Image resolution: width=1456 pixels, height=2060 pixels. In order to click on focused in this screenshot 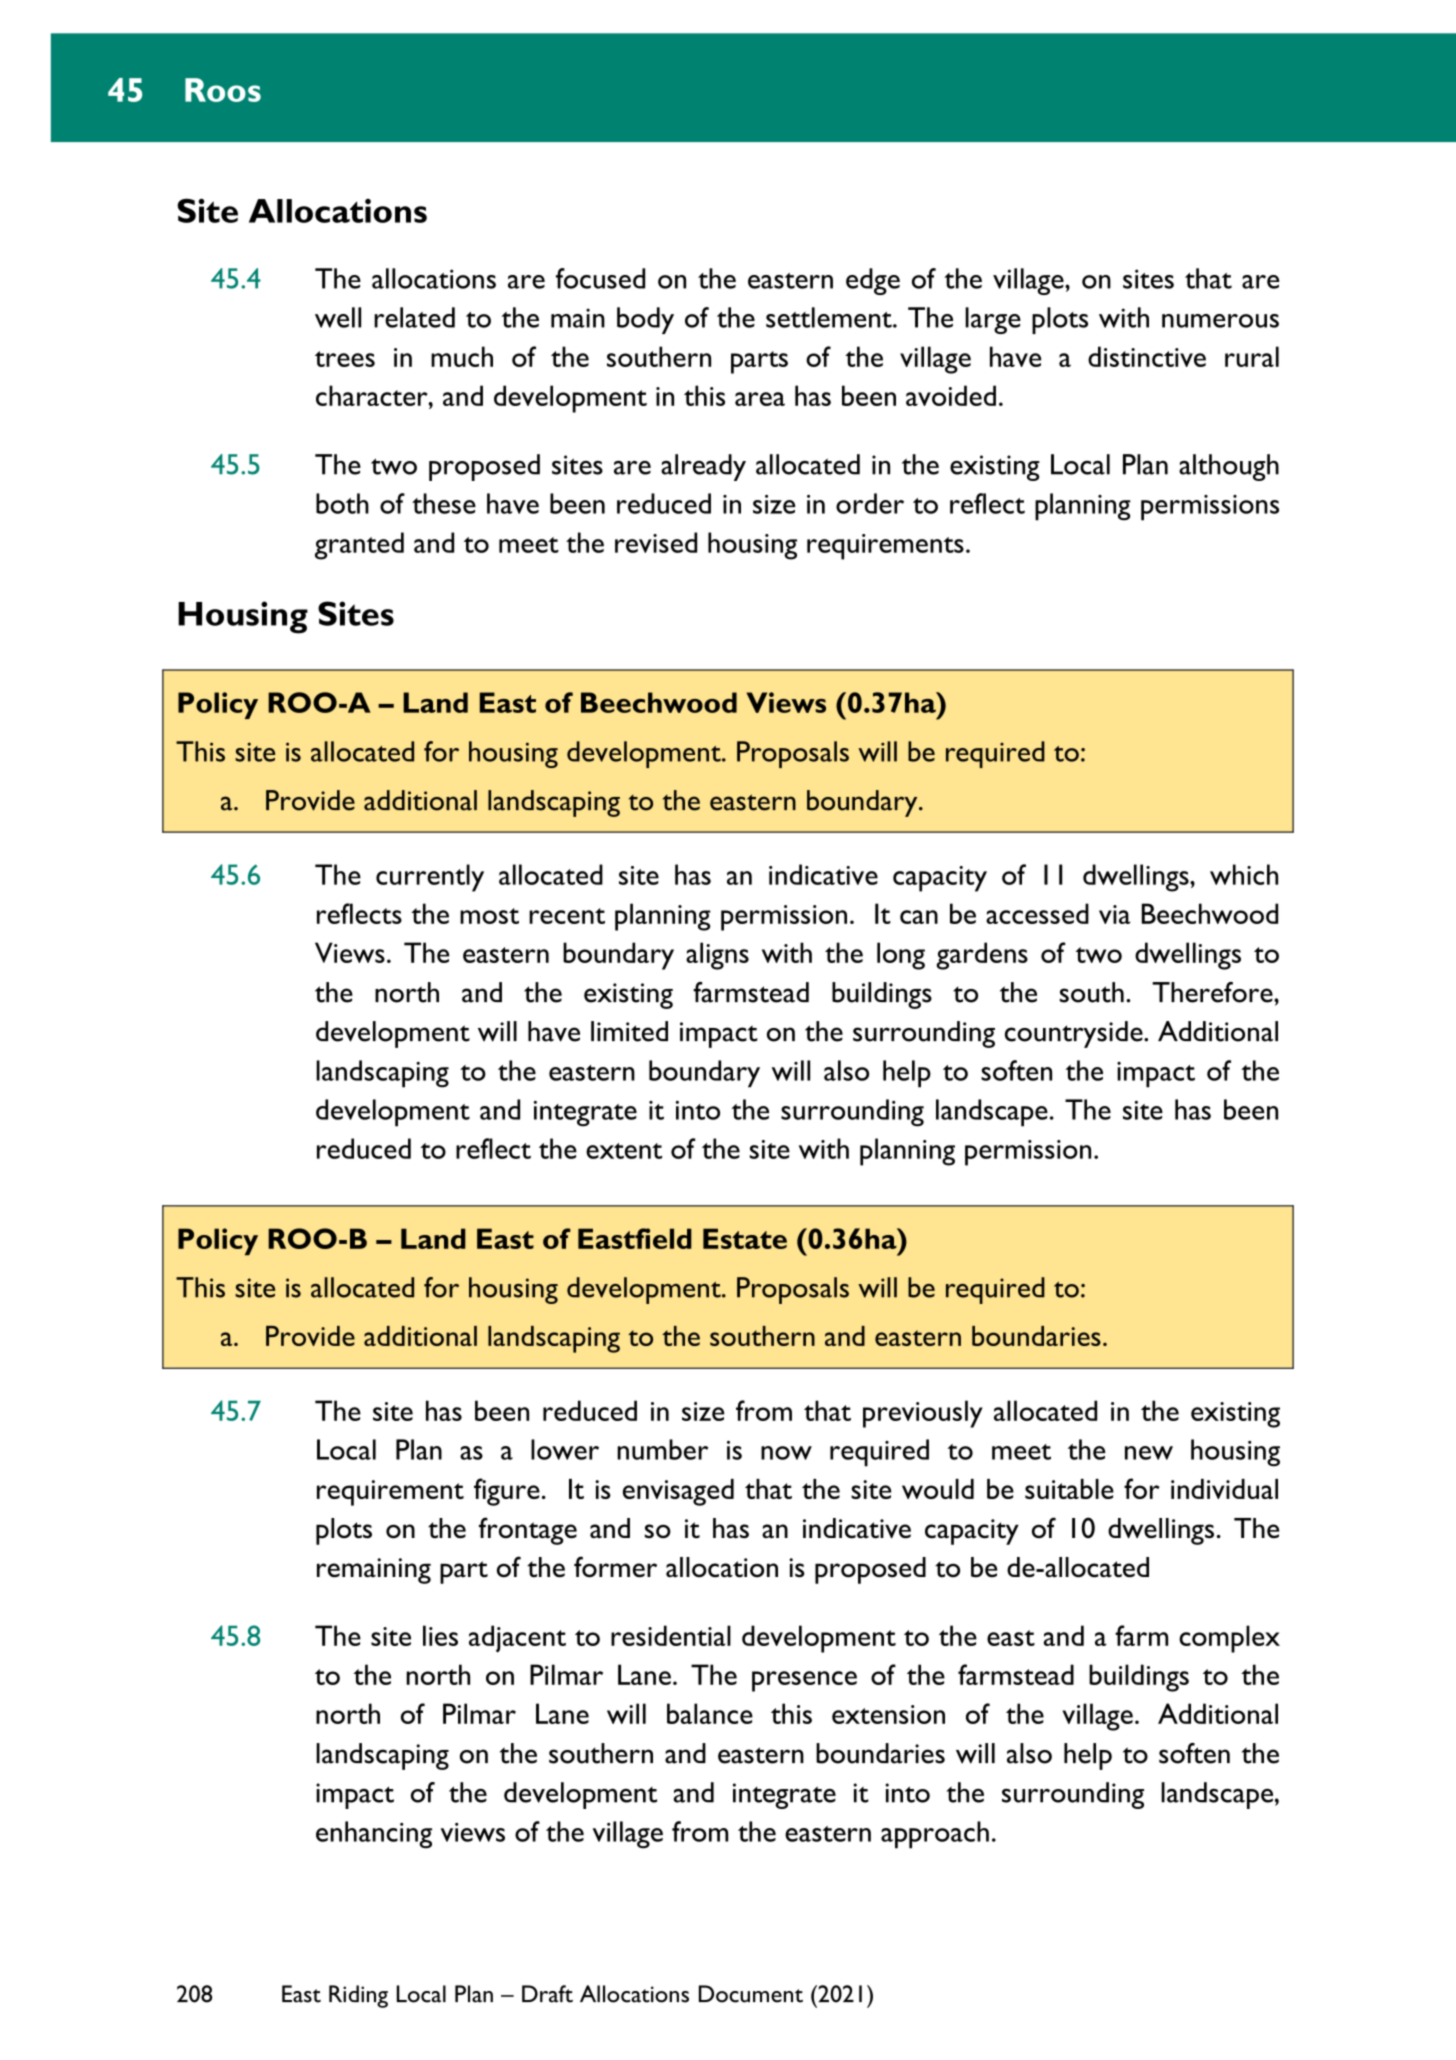, I will do `click(600, 278)`.
